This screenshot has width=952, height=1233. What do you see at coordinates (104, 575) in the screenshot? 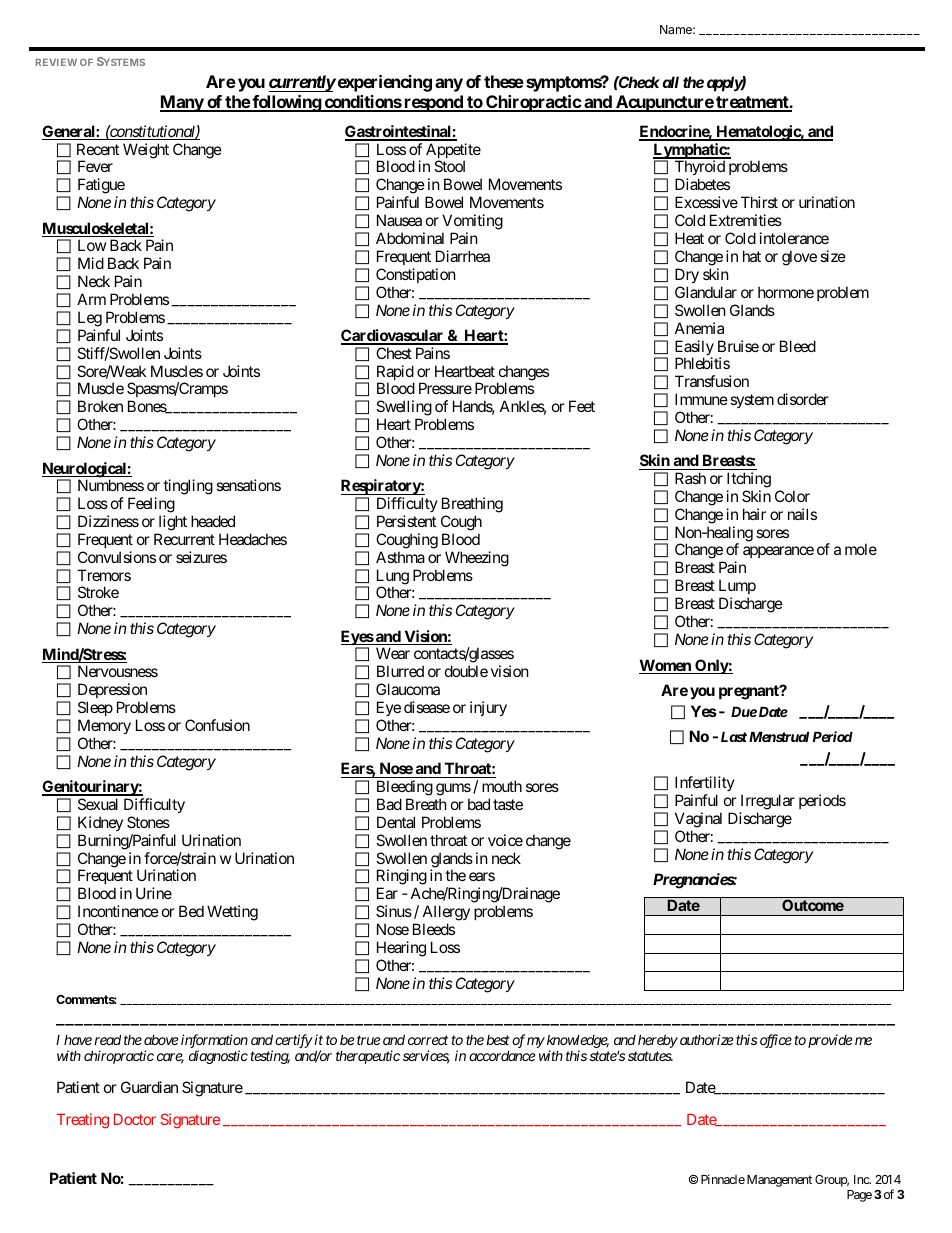
I see `Tremors` at bounding box center [104, 575].
